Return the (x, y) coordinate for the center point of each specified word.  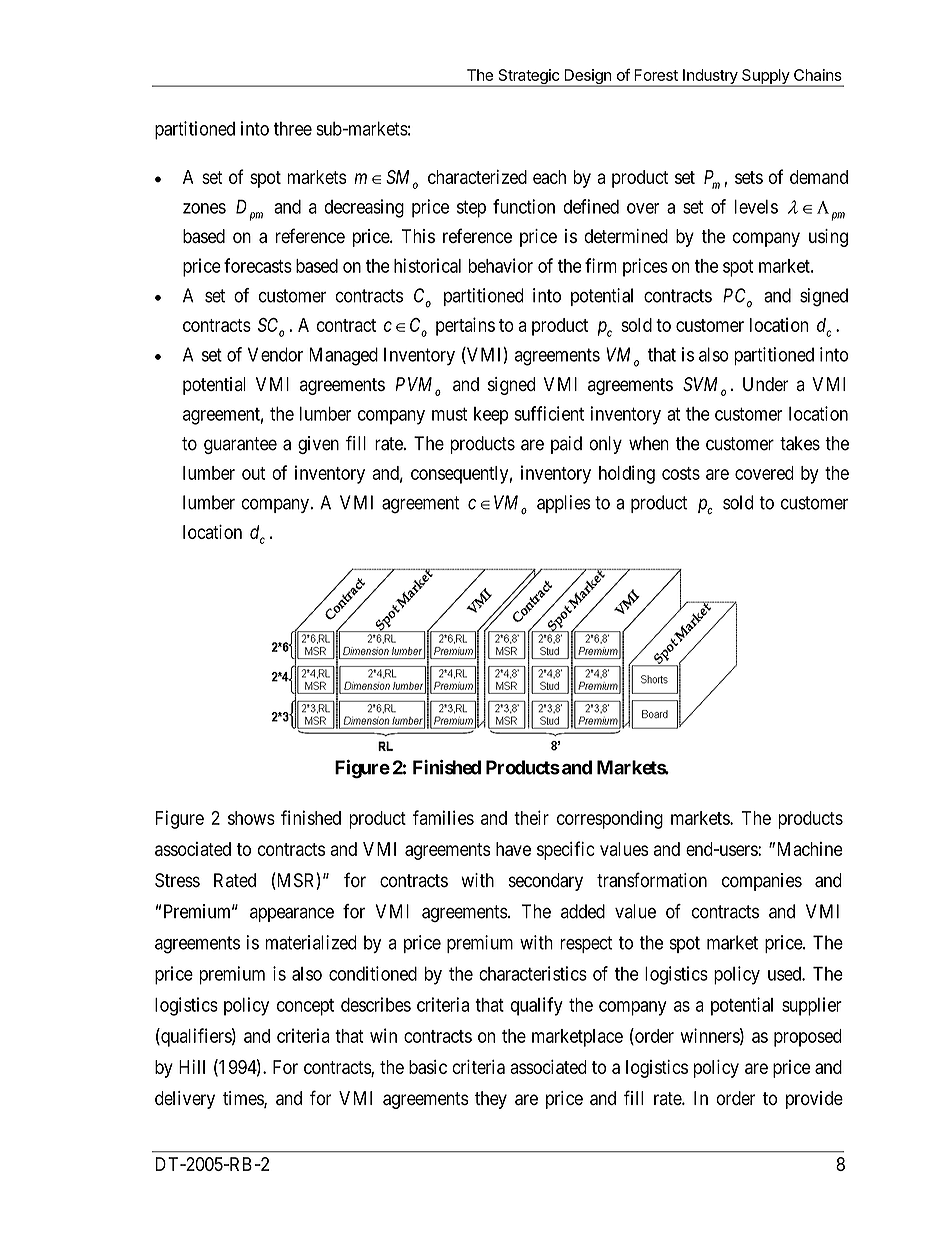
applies (563, 504)
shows (251, 818)
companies (762, 882)
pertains (465, 326)
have (513, 849)
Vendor (275, 354)
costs (681, 473)
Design (587, 78)
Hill (192, 1067)
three (293, 128)
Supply (765, 77)
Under (766, 384)
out (253, 473)
